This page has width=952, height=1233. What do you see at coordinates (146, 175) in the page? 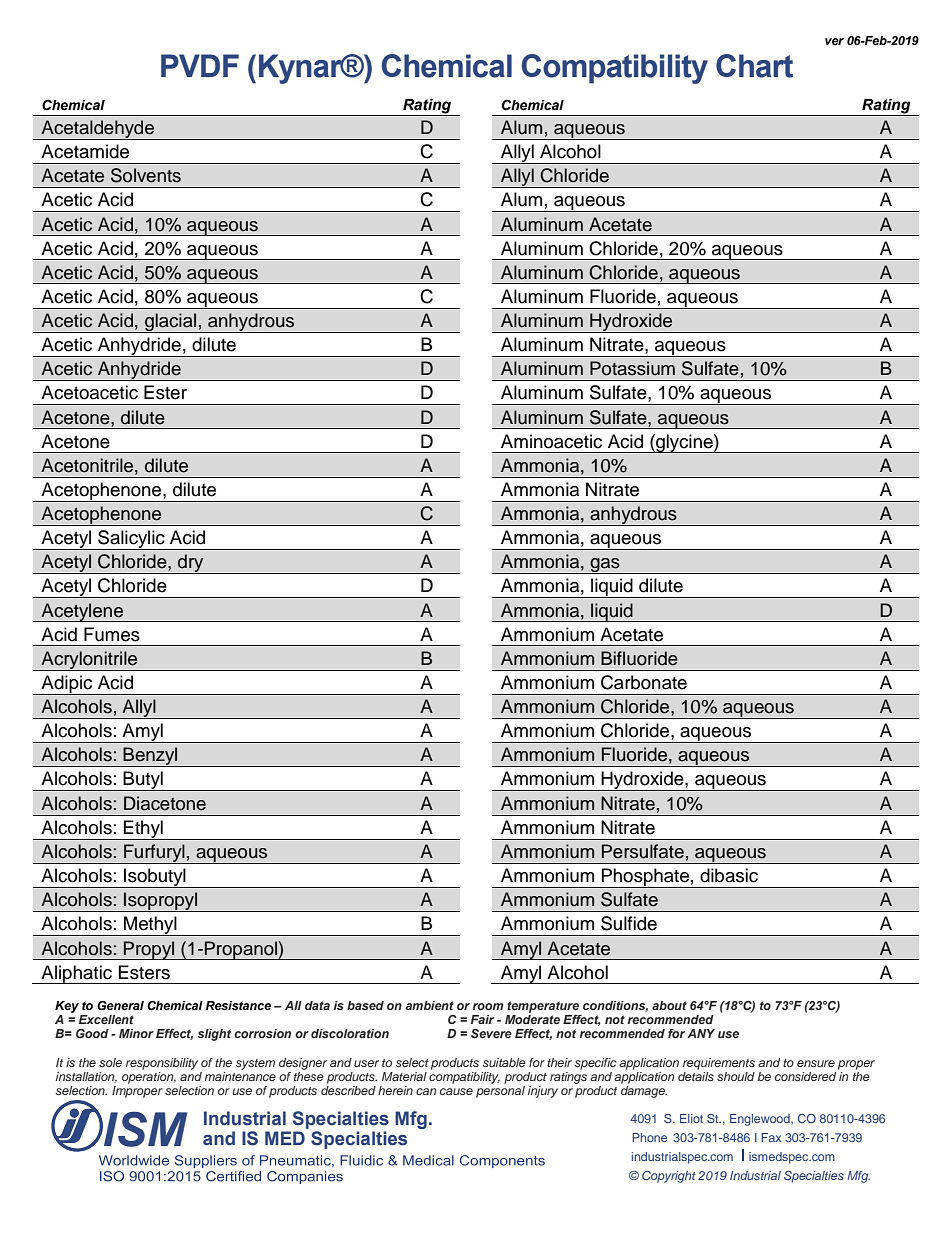
I see `Solvents` at bounding box center [146, 175].
